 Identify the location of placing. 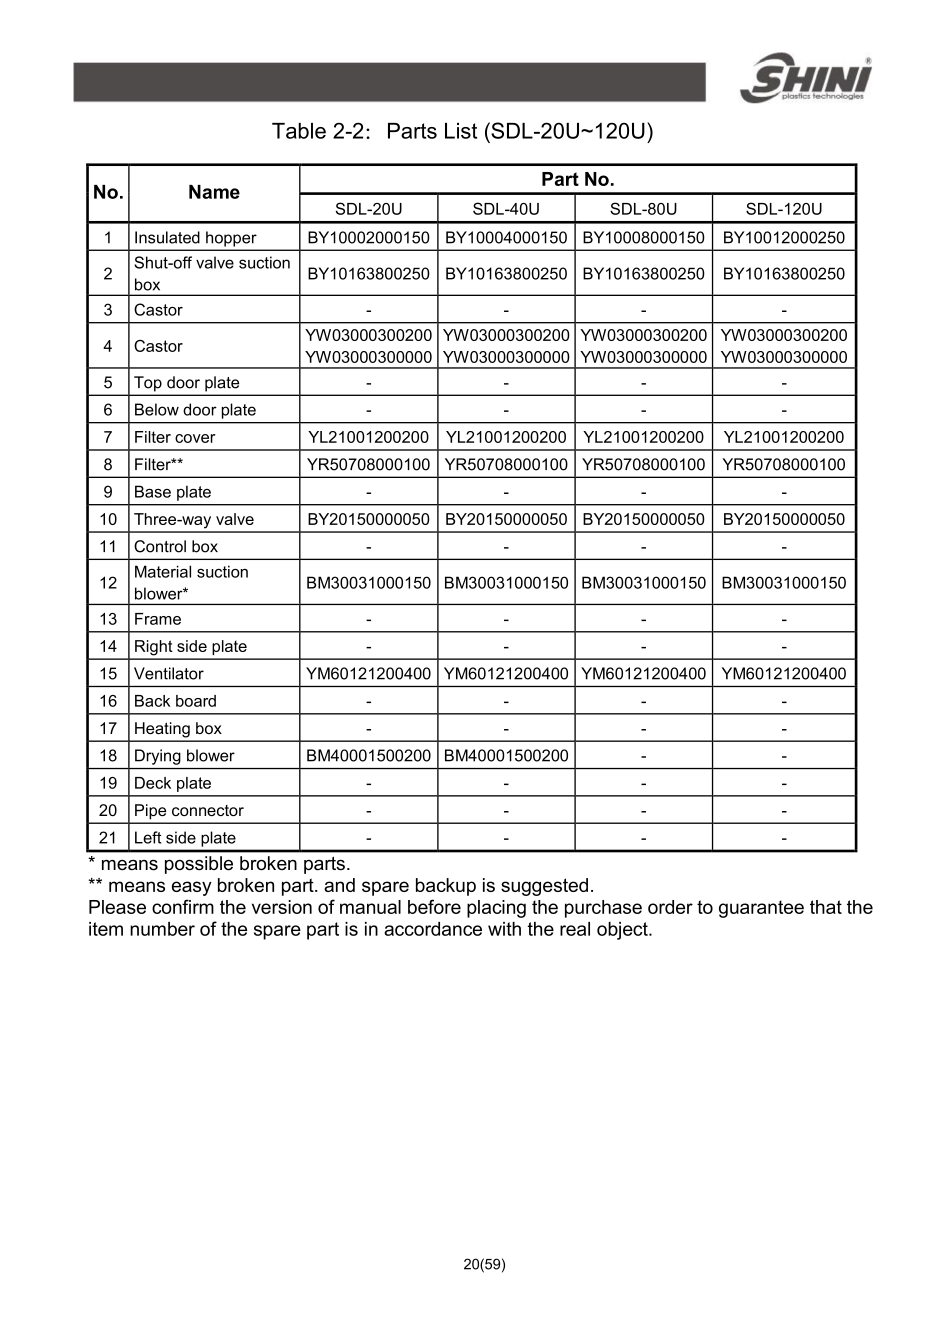
(496, 909).
